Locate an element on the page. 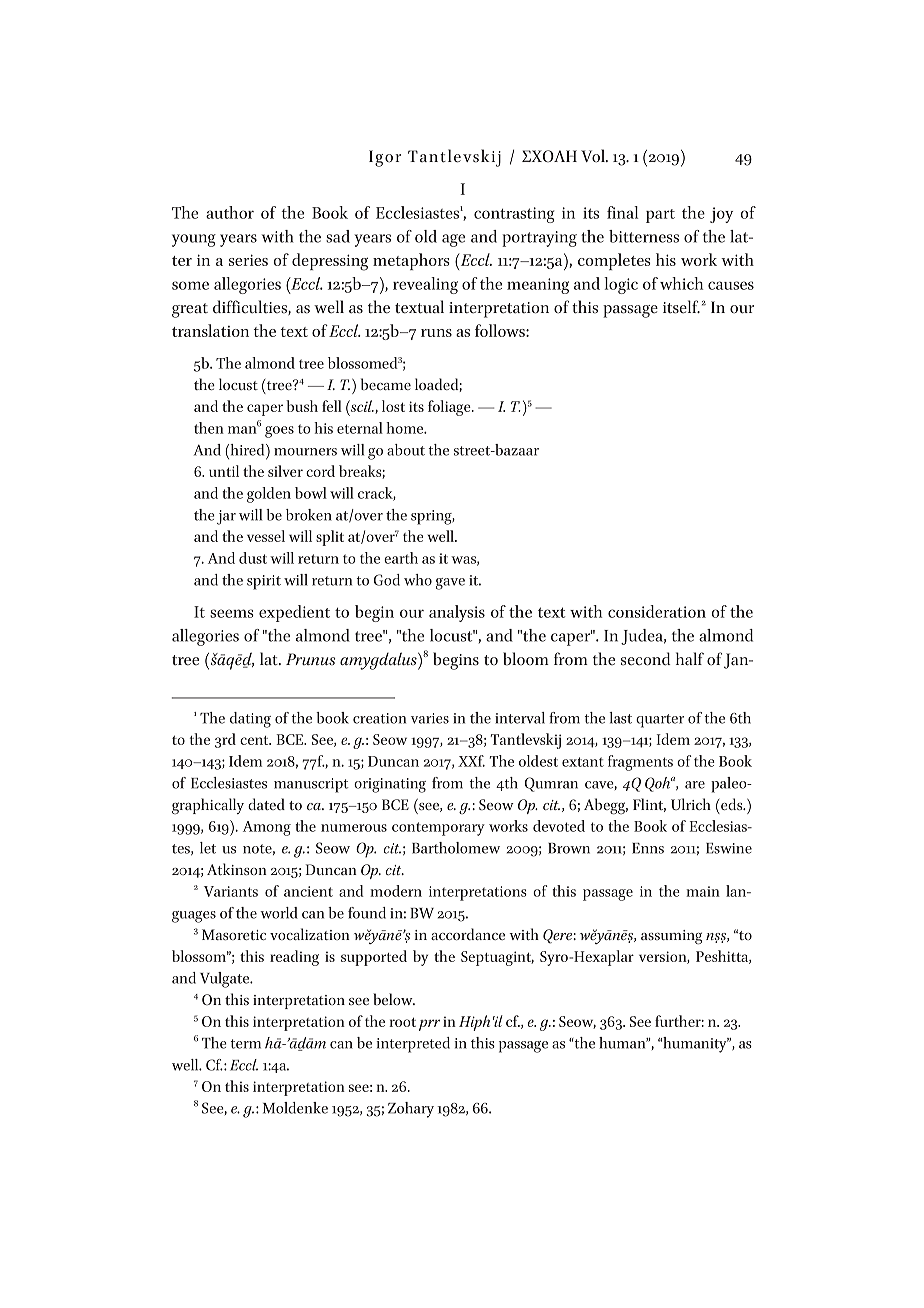 Image resolution: width=924 pixels, height=1308 pixels. term is located at coordinates (246, 1044).
